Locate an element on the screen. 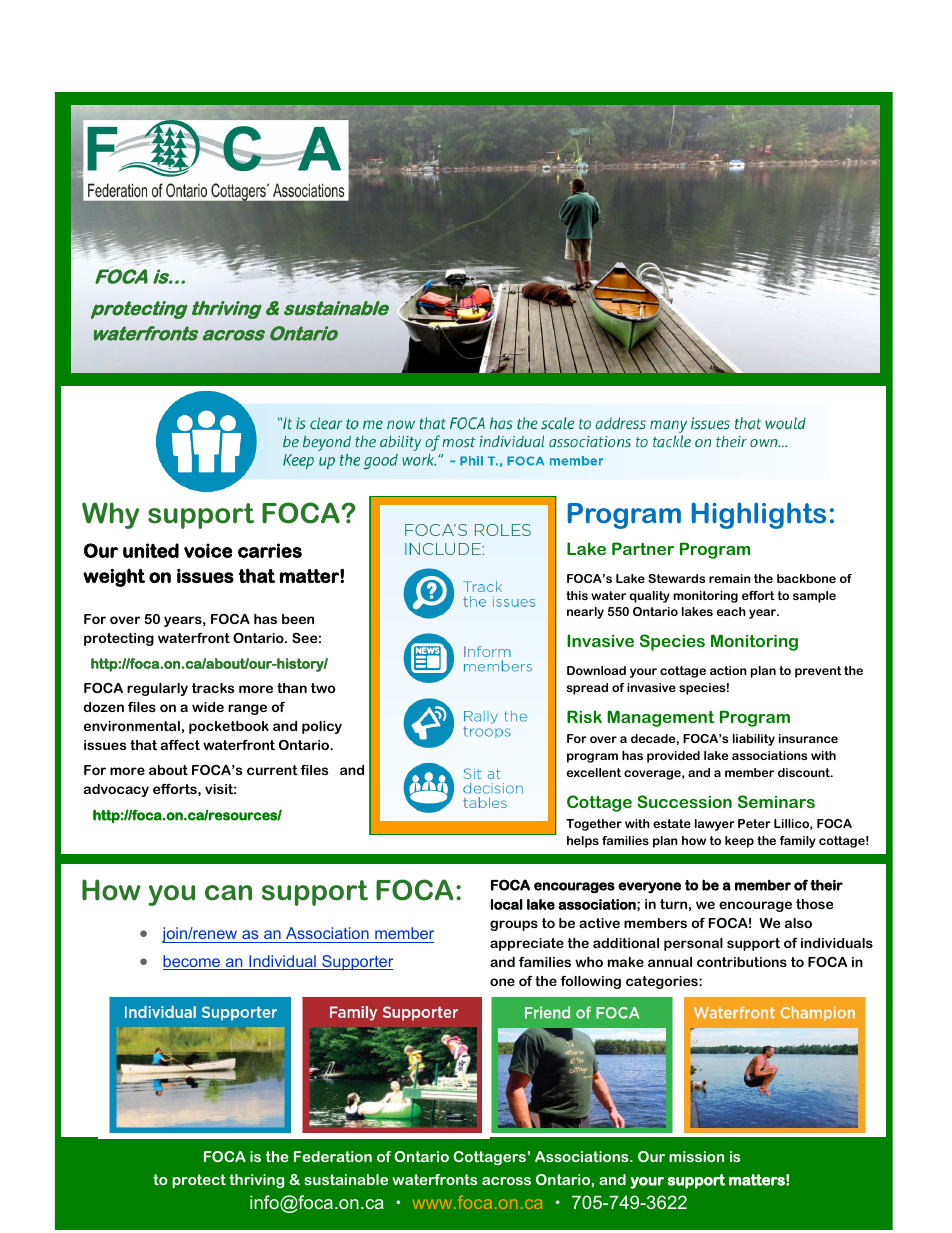 This screenshot has height=1233, width=952. keep is located at coordinates (739, 842).
